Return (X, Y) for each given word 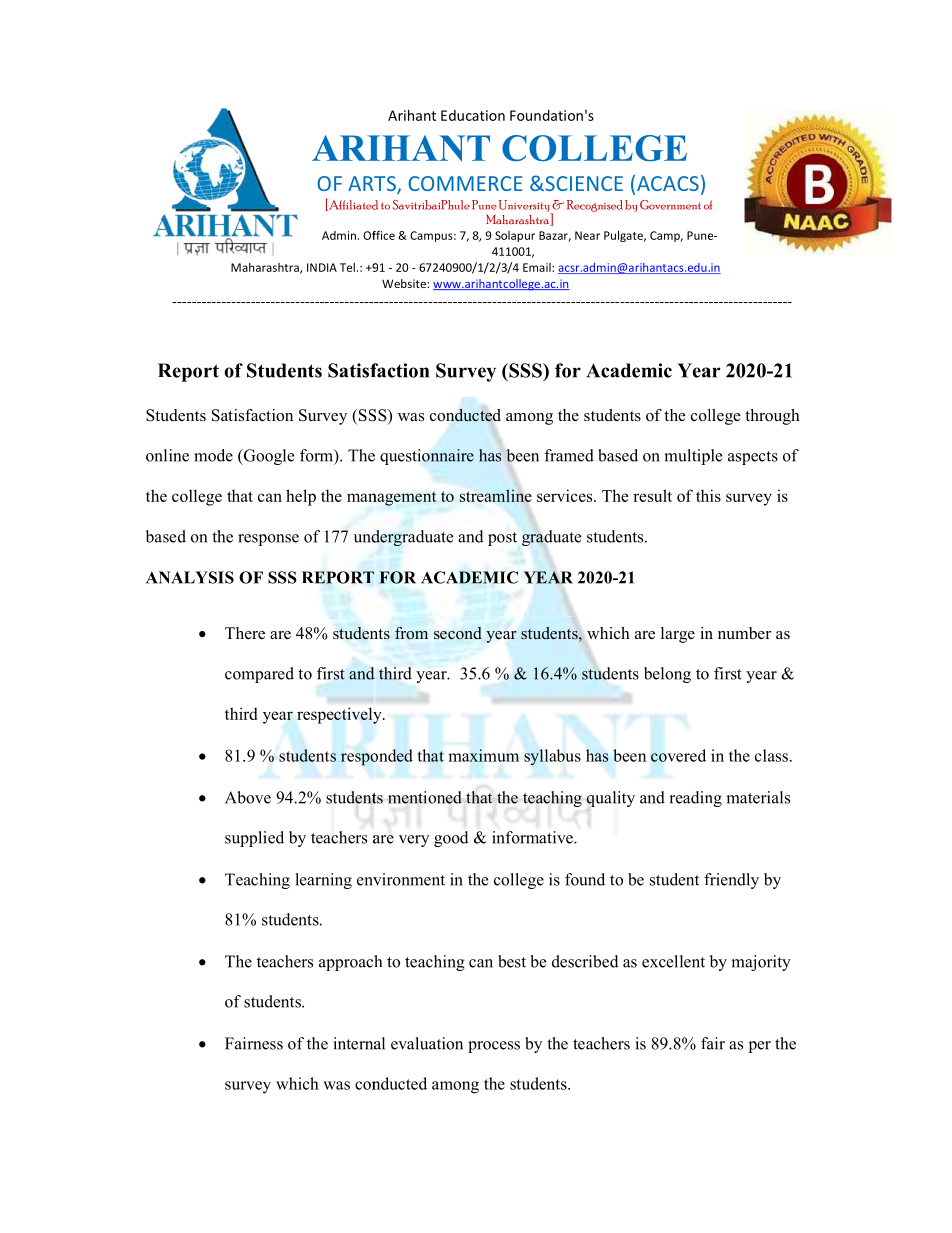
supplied (254, 839)
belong (667, 675)
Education (473, 115)
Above (248, 797)
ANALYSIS (190, 577)
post (502, 539)
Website (405, 283)
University (525, 207)
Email (538, 267)
